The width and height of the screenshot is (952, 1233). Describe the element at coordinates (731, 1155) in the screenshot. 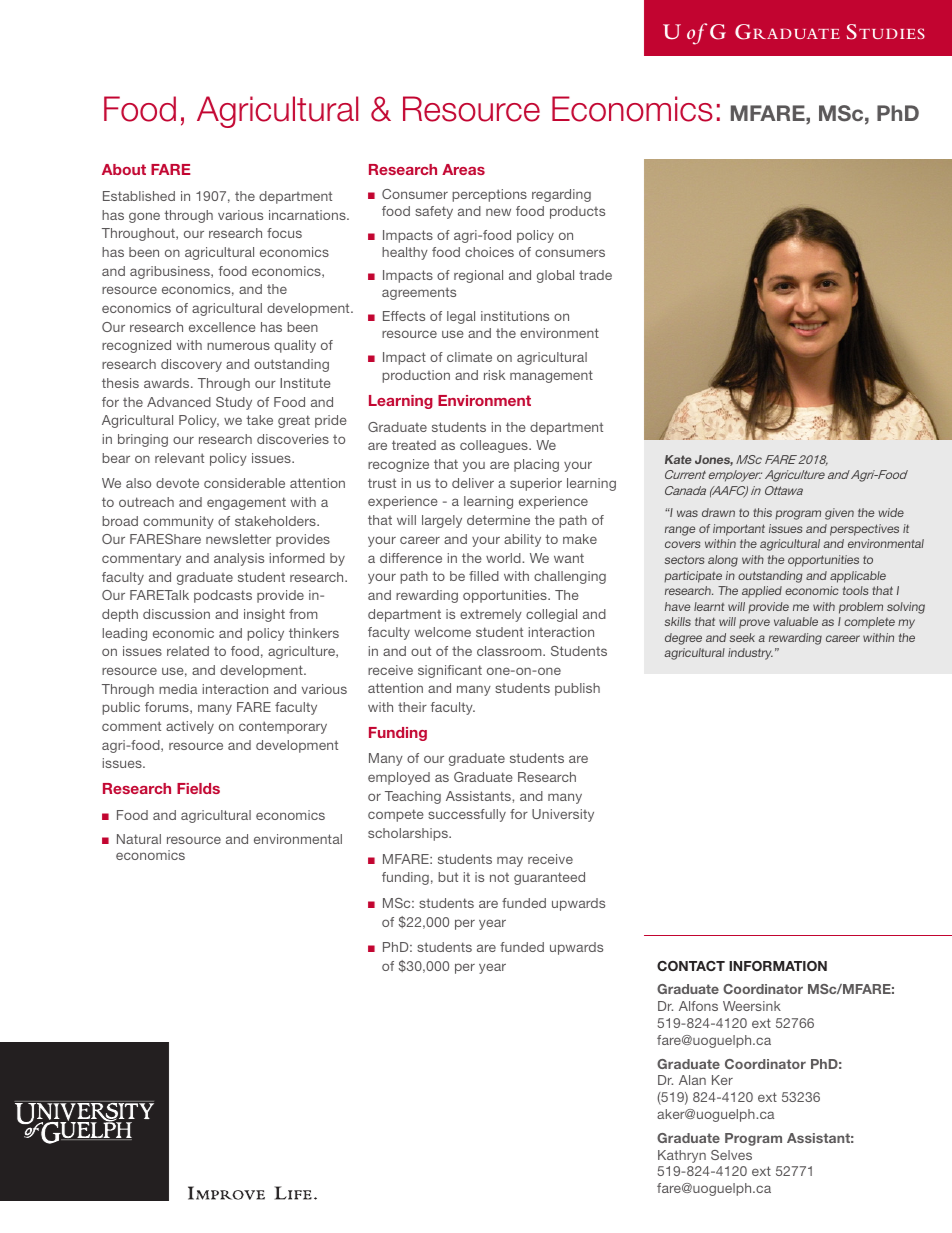

I see `Selves` at that location.
